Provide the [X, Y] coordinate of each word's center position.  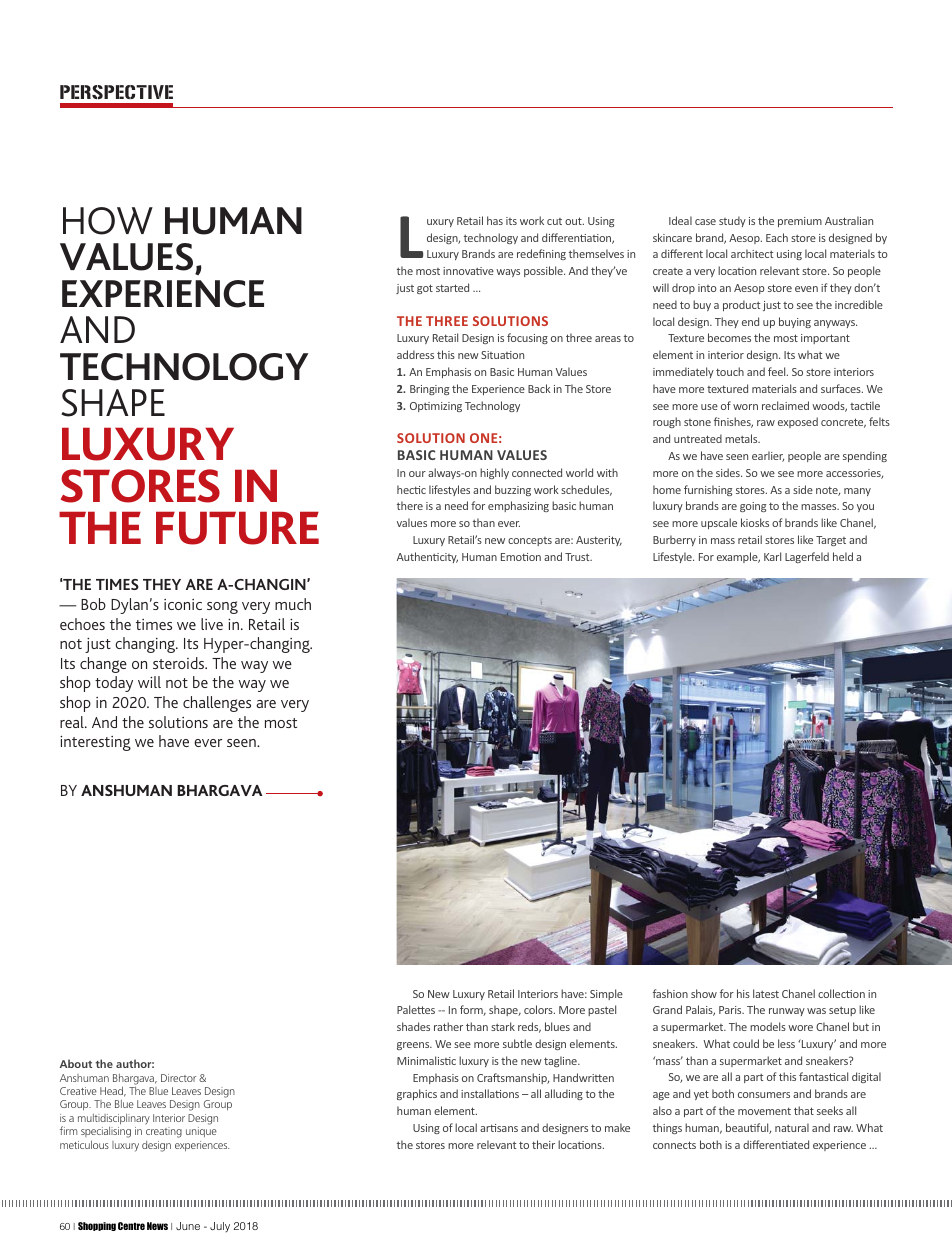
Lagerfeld [807, 557]
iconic [183, 604]
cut [554, 221]
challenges [217, 704]
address [415, 354]
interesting [95, 743]
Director [178, 1078]
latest [766, 993]
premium [800, 222]
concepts [530, 541]
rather [448, 1026]
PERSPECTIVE [116, 92]
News [157, 1226]
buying [795, 322]
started [452, 287]
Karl [772, 556]
